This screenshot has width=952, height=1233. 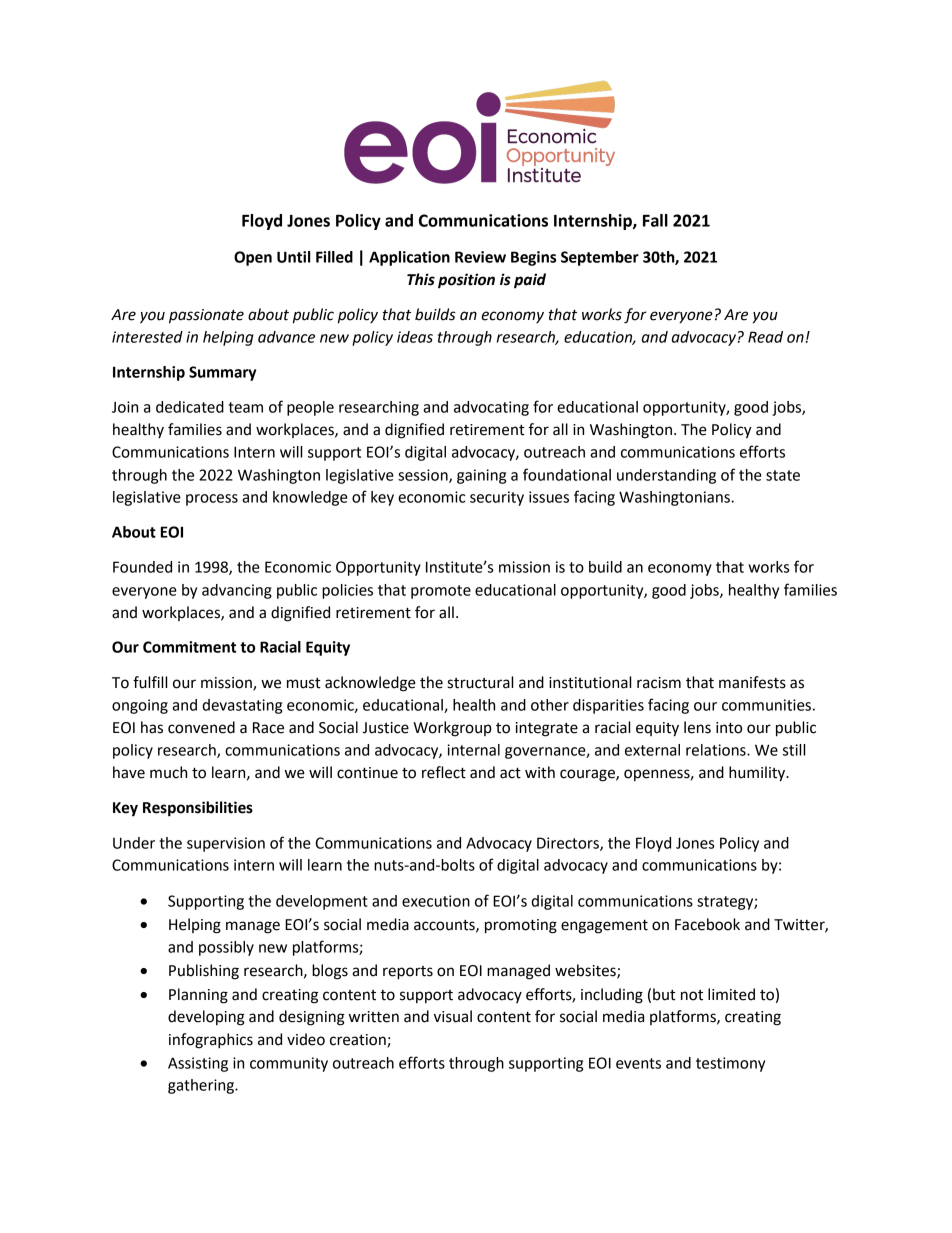 What do you see at coordinates (190, 407) in the screenshot?
I see `dedicated` at bounding box center [190, 407].
